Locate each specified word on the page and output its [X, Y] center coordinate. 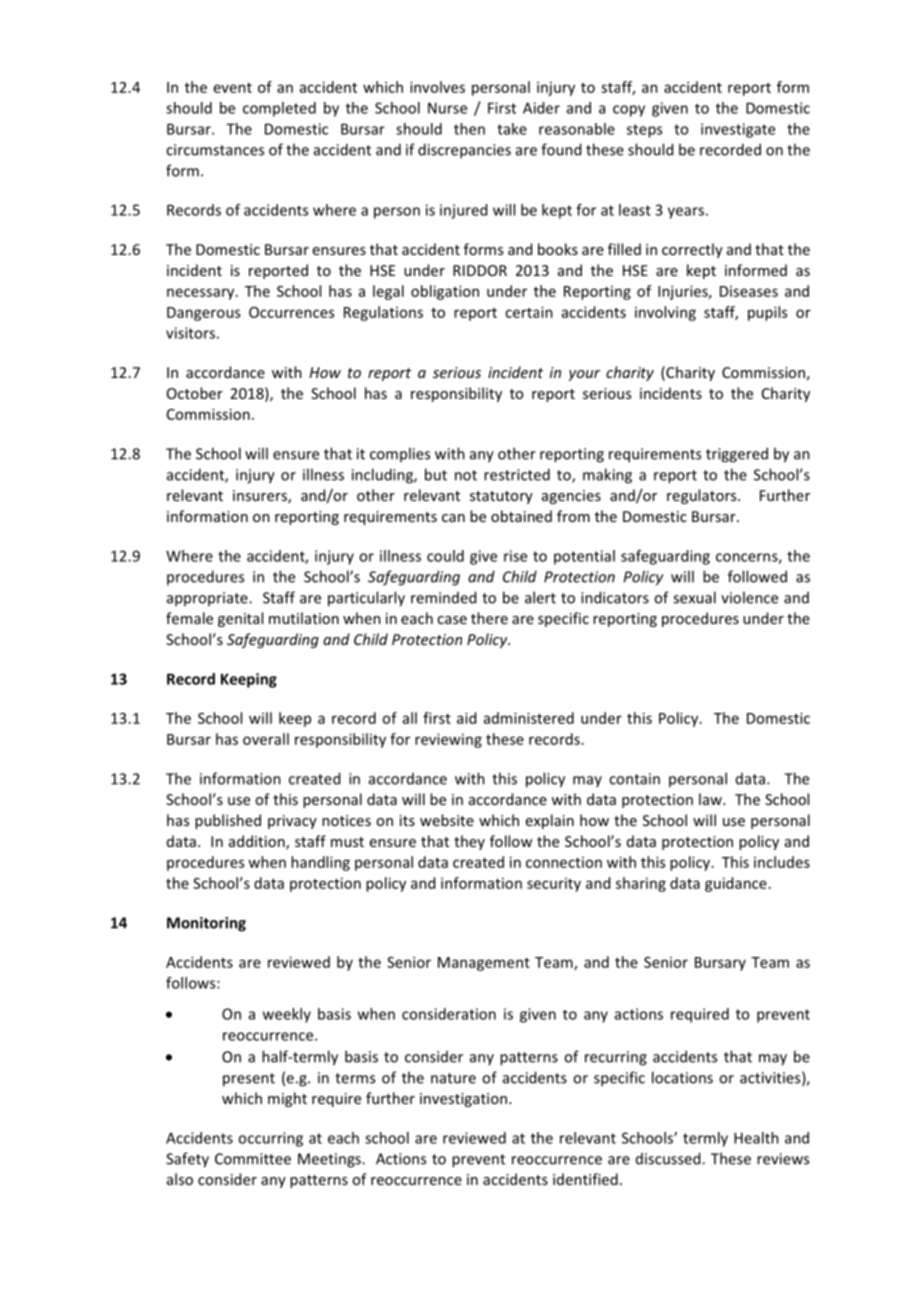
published [228, 821]
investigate [738, 130]
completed [279, 109]
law [711, 799]
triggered [737, 455]
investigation [465, 1100]
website [447, 820]
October [195, 393]
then [469, 129]
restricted [517, 474]
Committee [253, 1159]
